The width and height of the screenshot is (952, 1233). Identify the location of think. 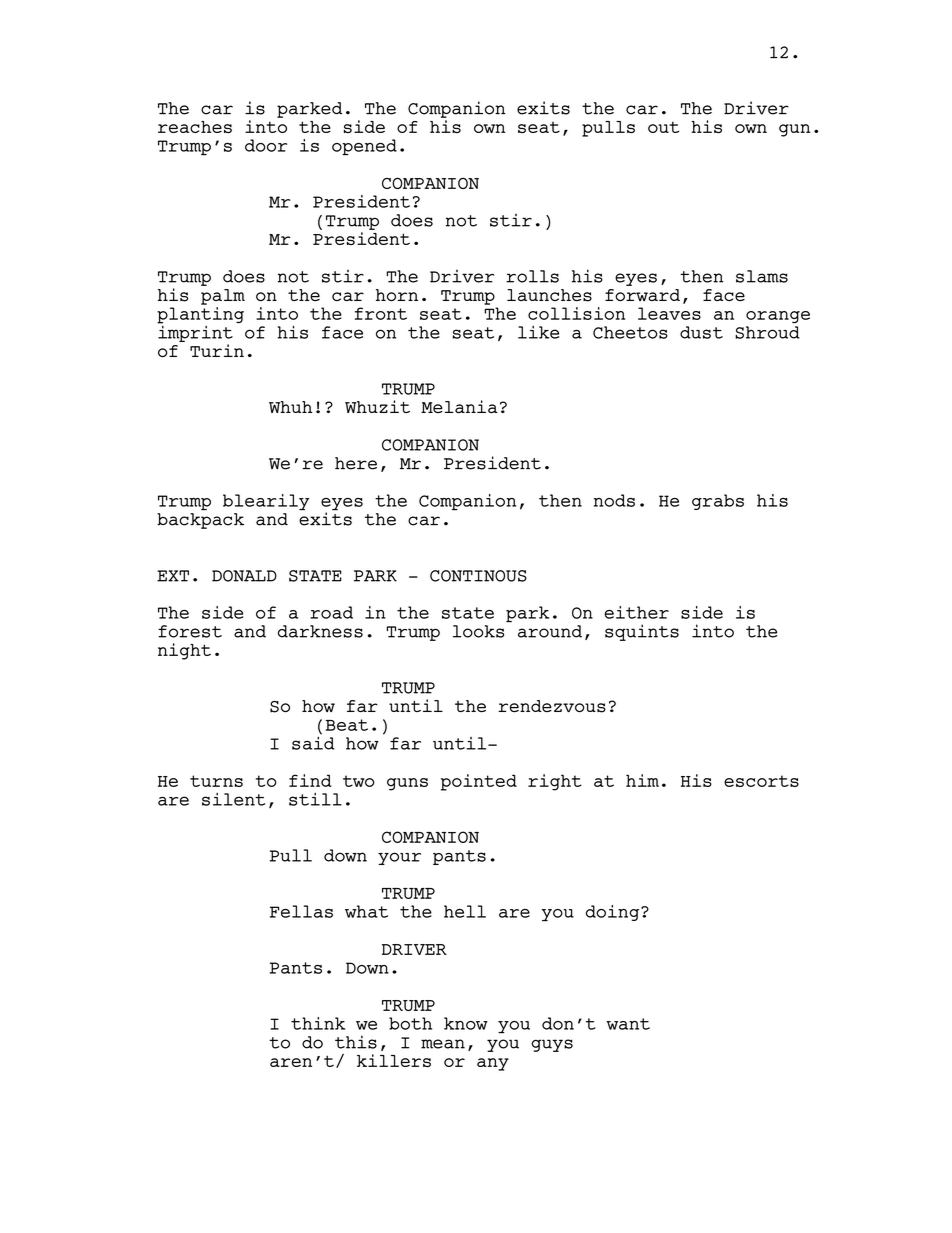
(318, 1023).
